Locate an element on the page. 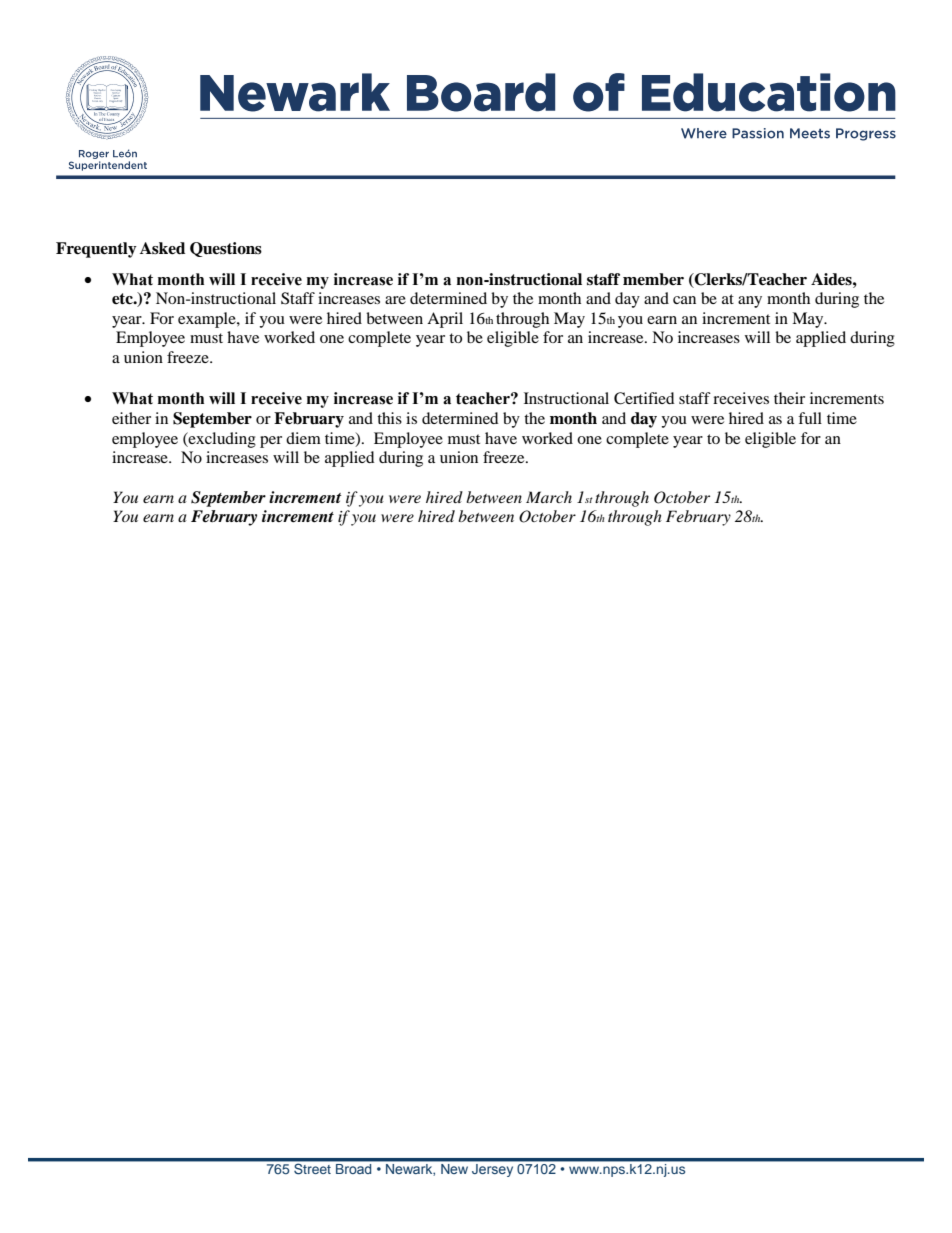  member is located at coordinates (653, 279).
